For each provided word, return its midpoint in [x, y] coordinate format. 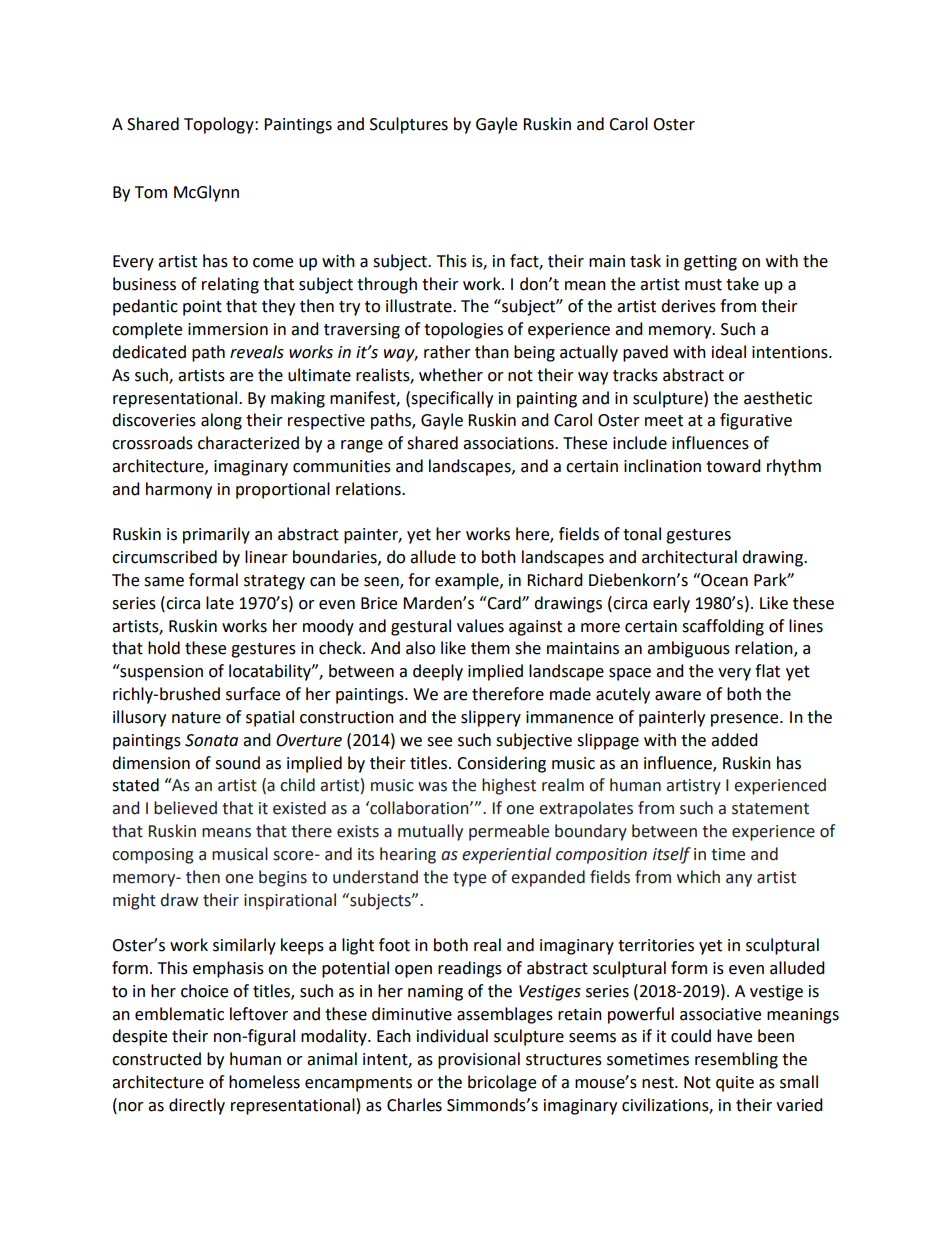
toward [733, 466]
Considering [501, 764]
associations [509, 443]
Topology [220, 125]
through [387, 285]
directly [197, 1106]
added [734, 740]
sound [237, 763]
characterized [248, 443]
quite [735, 1084]
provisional [479, 1060]
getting [710, 263]
